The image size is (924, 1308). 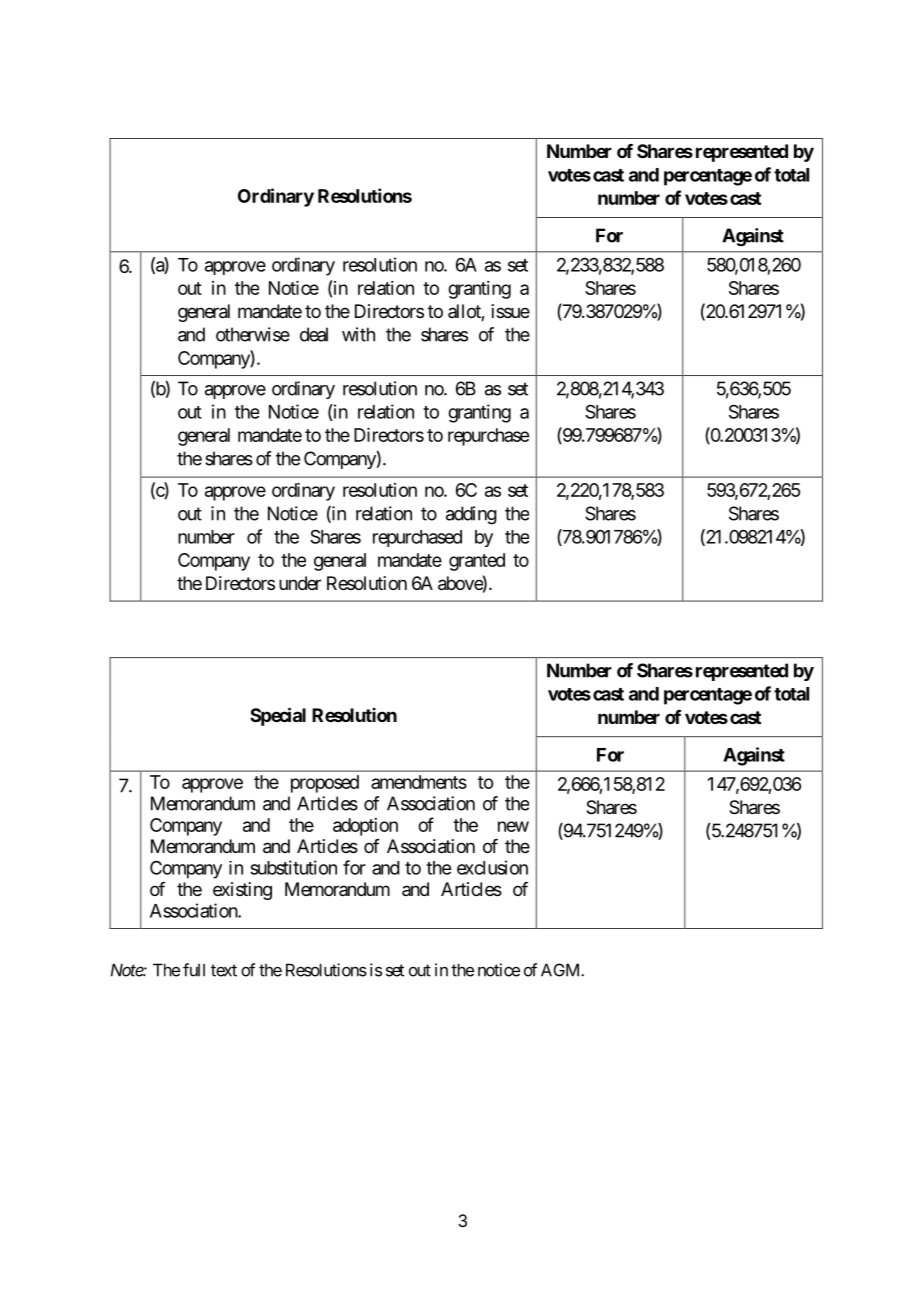 What do you see at coordinates (314, 334) in the image?
I see `deal` at bounding box center [314, 334].
